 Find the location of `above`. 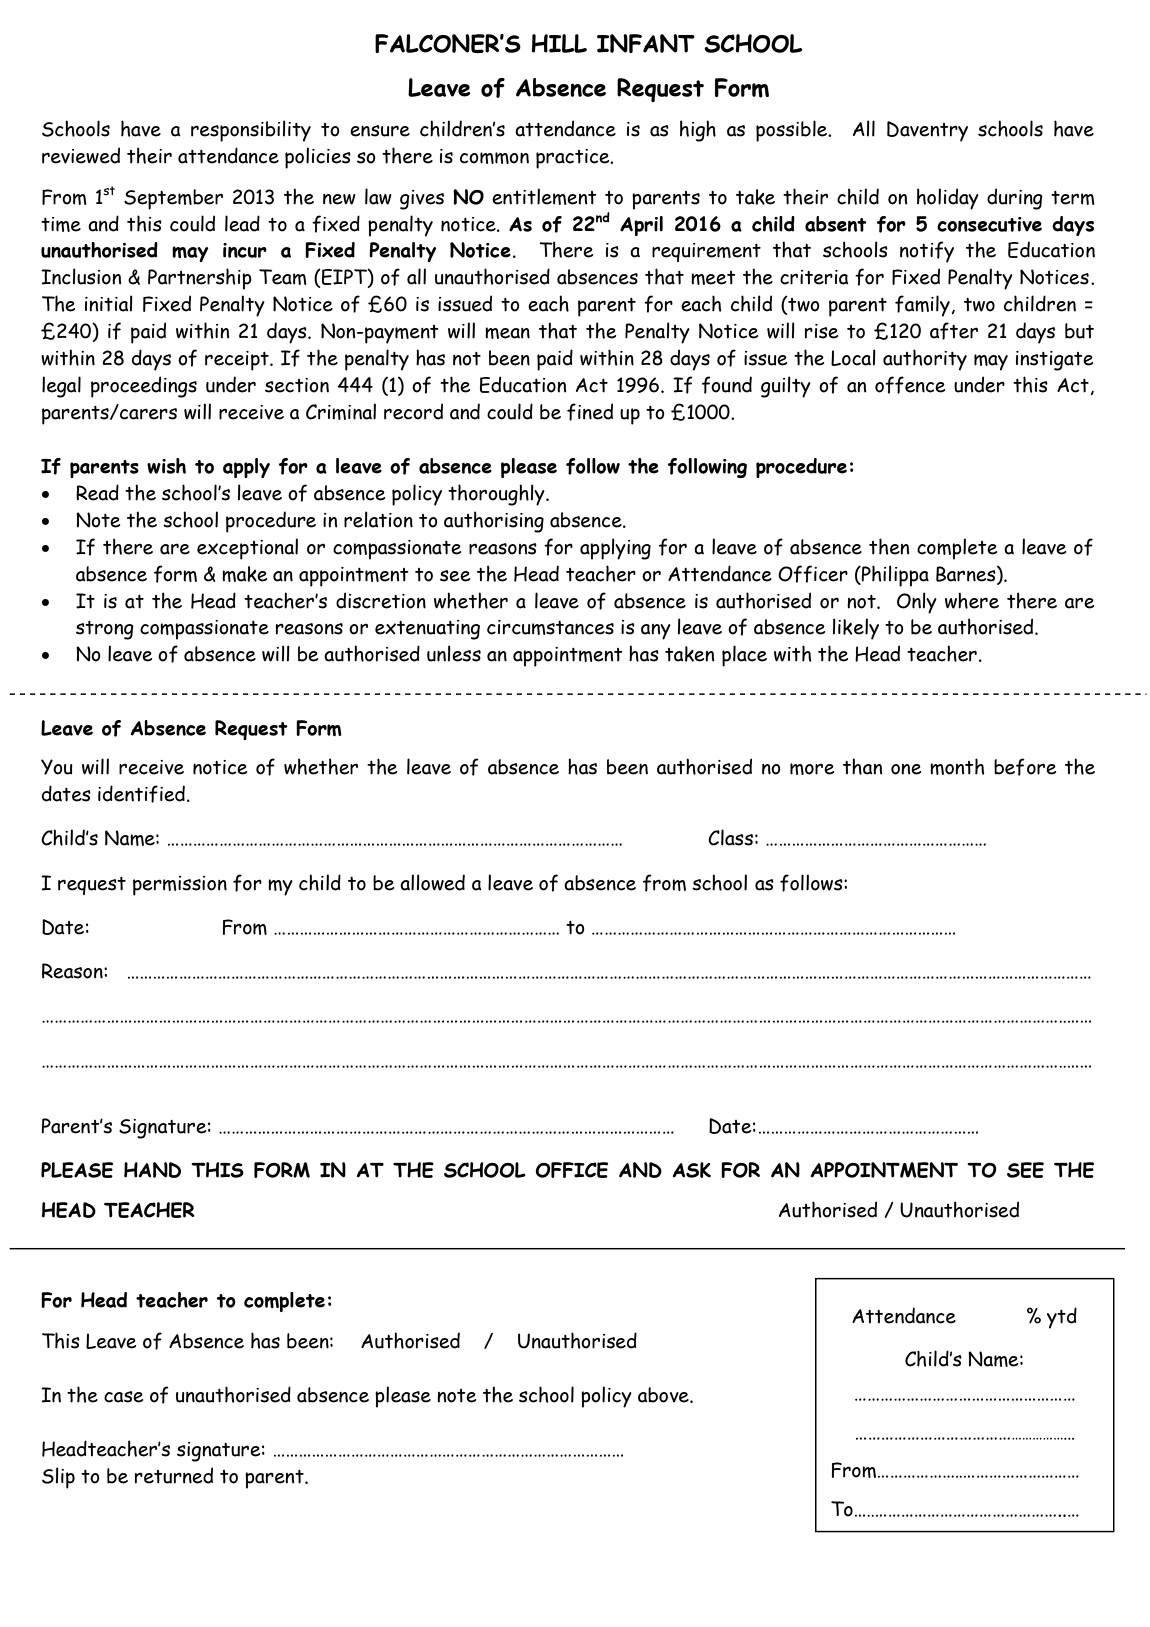

above is located at coordinates (664, 1395).
